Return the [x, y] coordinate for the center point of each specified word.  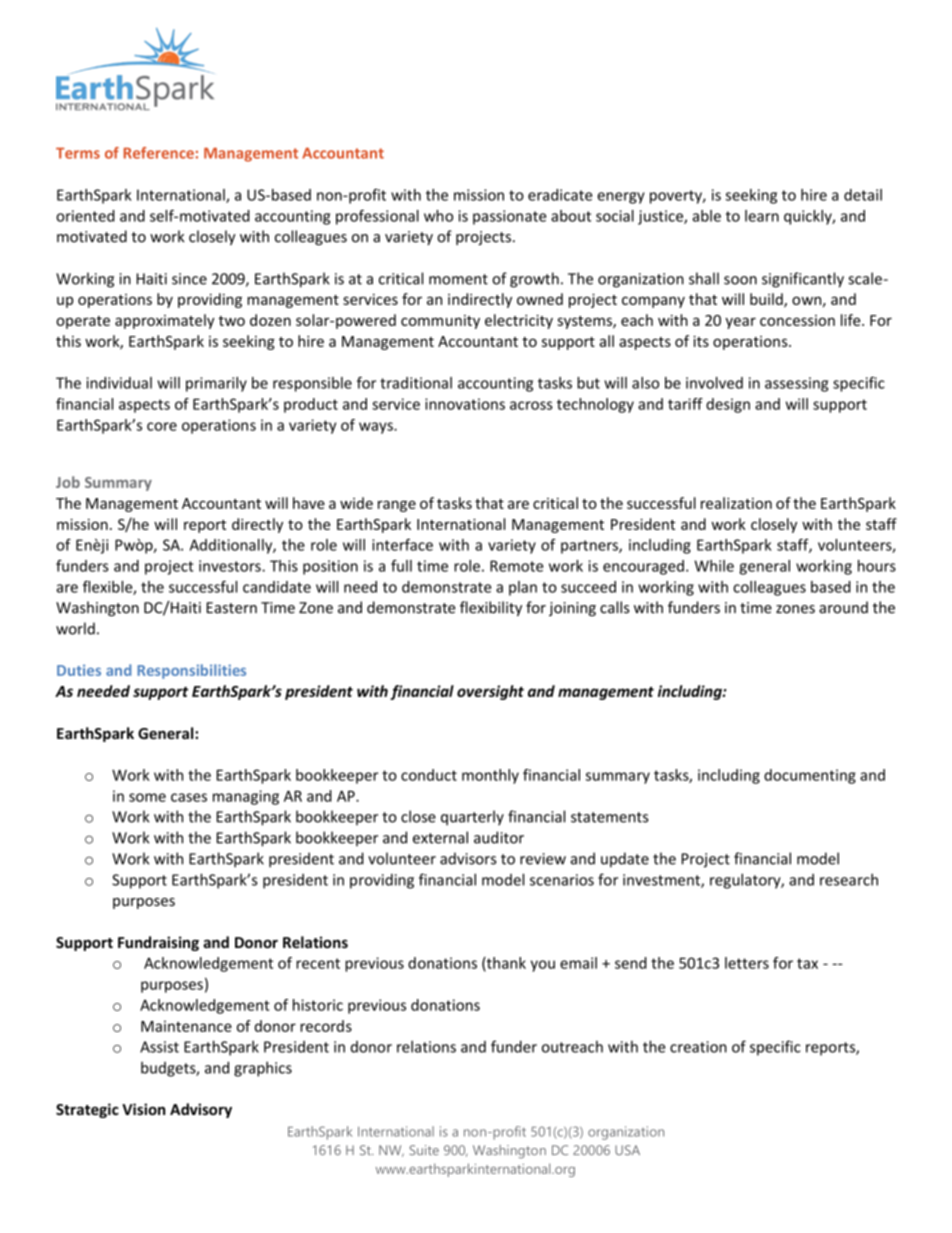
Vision [143, 1109]
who [438, 216]
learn [762, 216]
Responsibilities [191, 671]
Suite [424, 1150]
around [843, 607]
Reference [159, 153]
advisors [468, 858]
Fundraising [158, 943]
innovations [465, 404]
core [162, 426]
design [728, 405]
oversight [490, 692]
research [849, 879]
